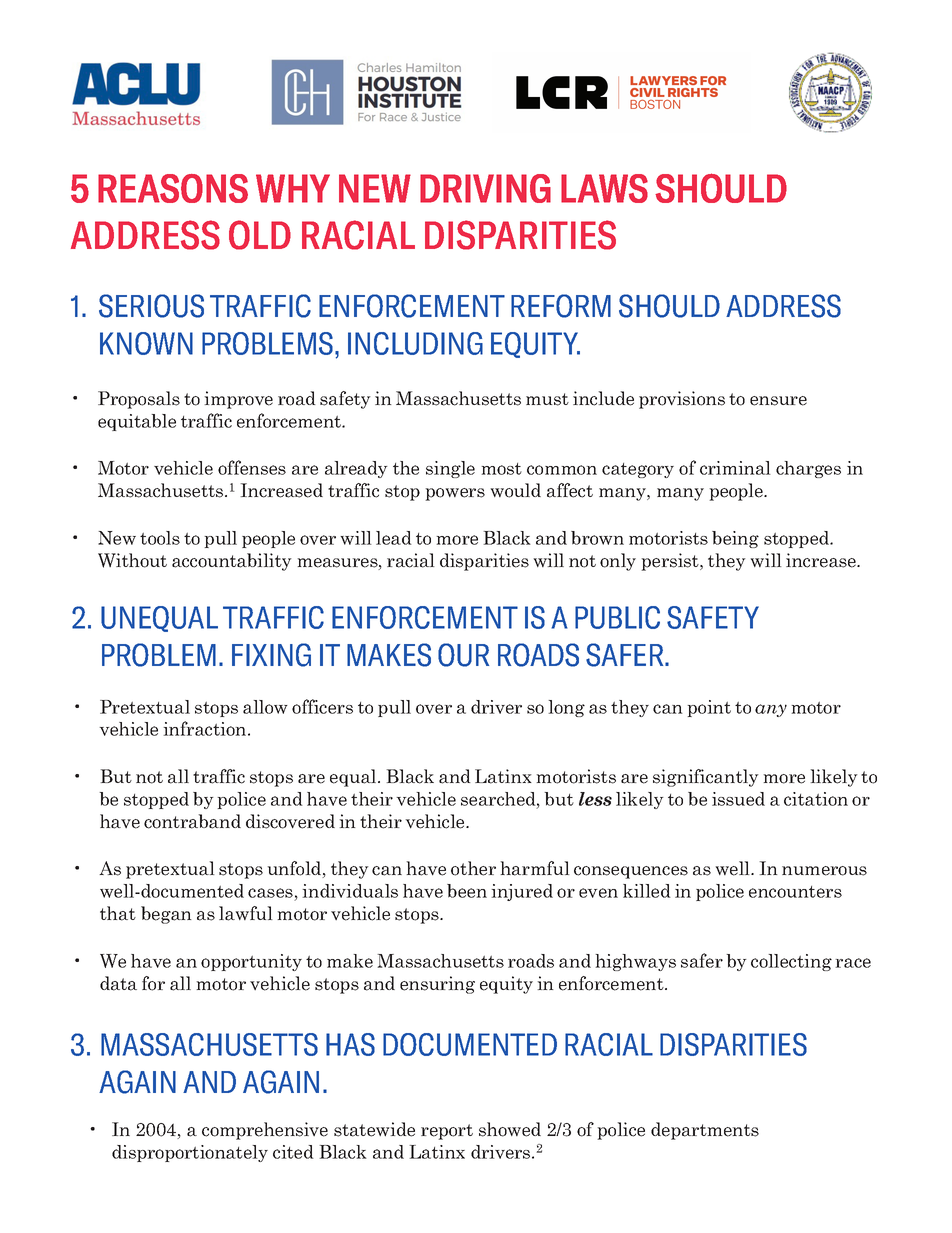  I want to click on INCLUDING, so click(415, 343).
